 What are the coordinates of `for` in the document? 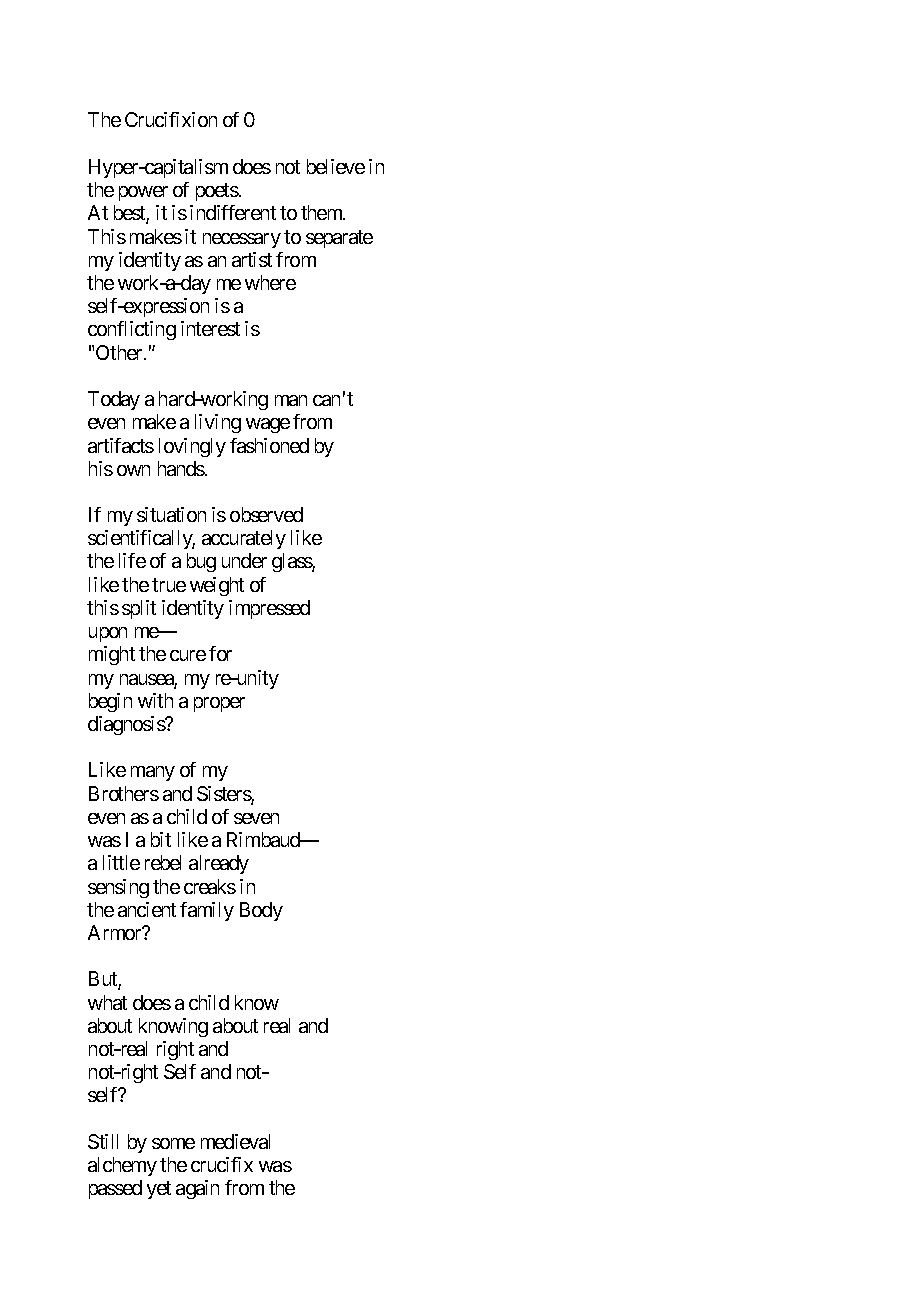 It's located at (220, 653).
